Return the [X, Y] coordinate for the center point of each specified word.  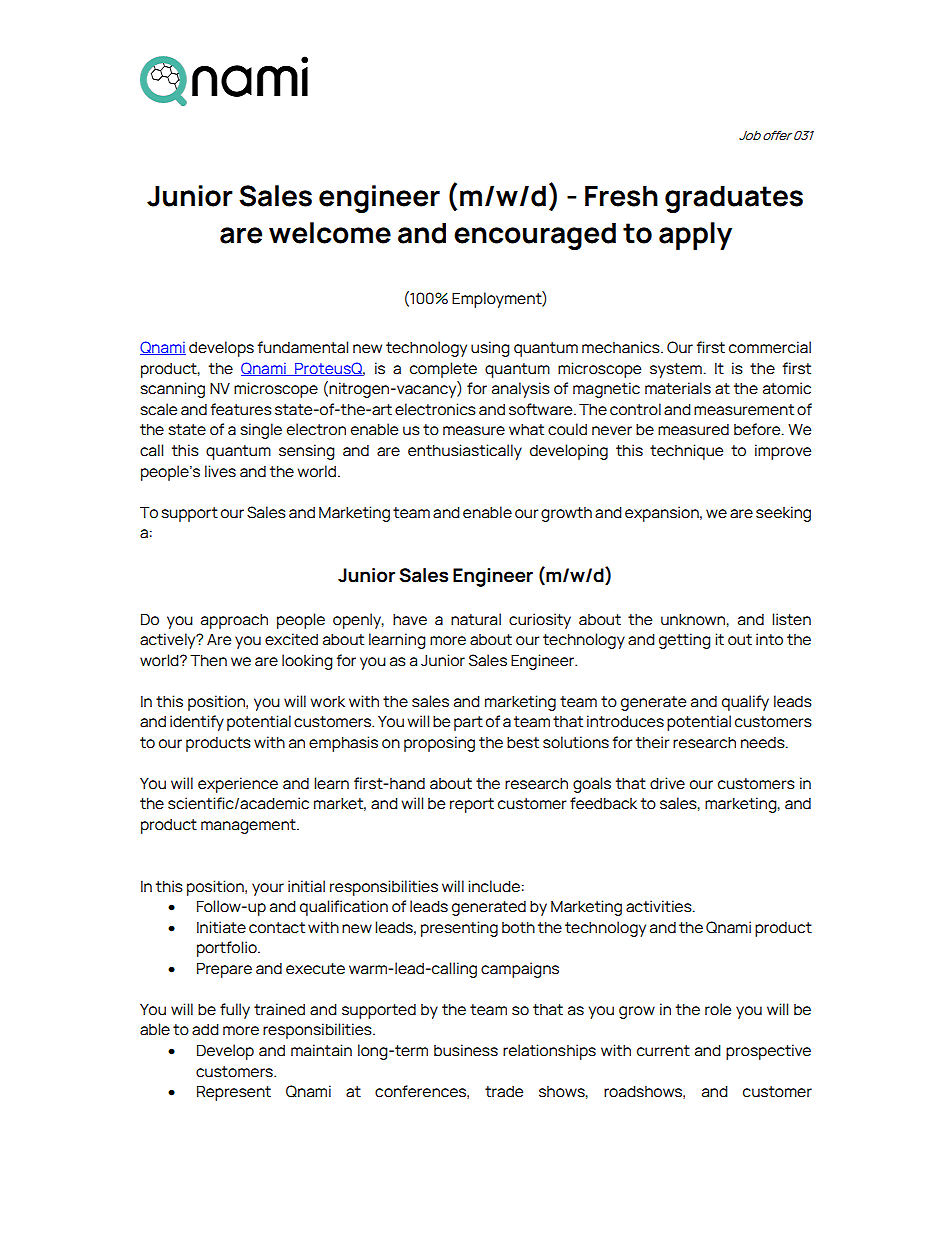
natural [476, 619]
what [526, 430]
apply [695, 236]
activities [660, 906]
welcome [330, 233]
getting [685, 641]
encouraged [535, 236]
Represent [234, 1093]
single [261, 431]
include [494, 886]
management [249, 826]
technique [686, 452]
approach [234, 621]
